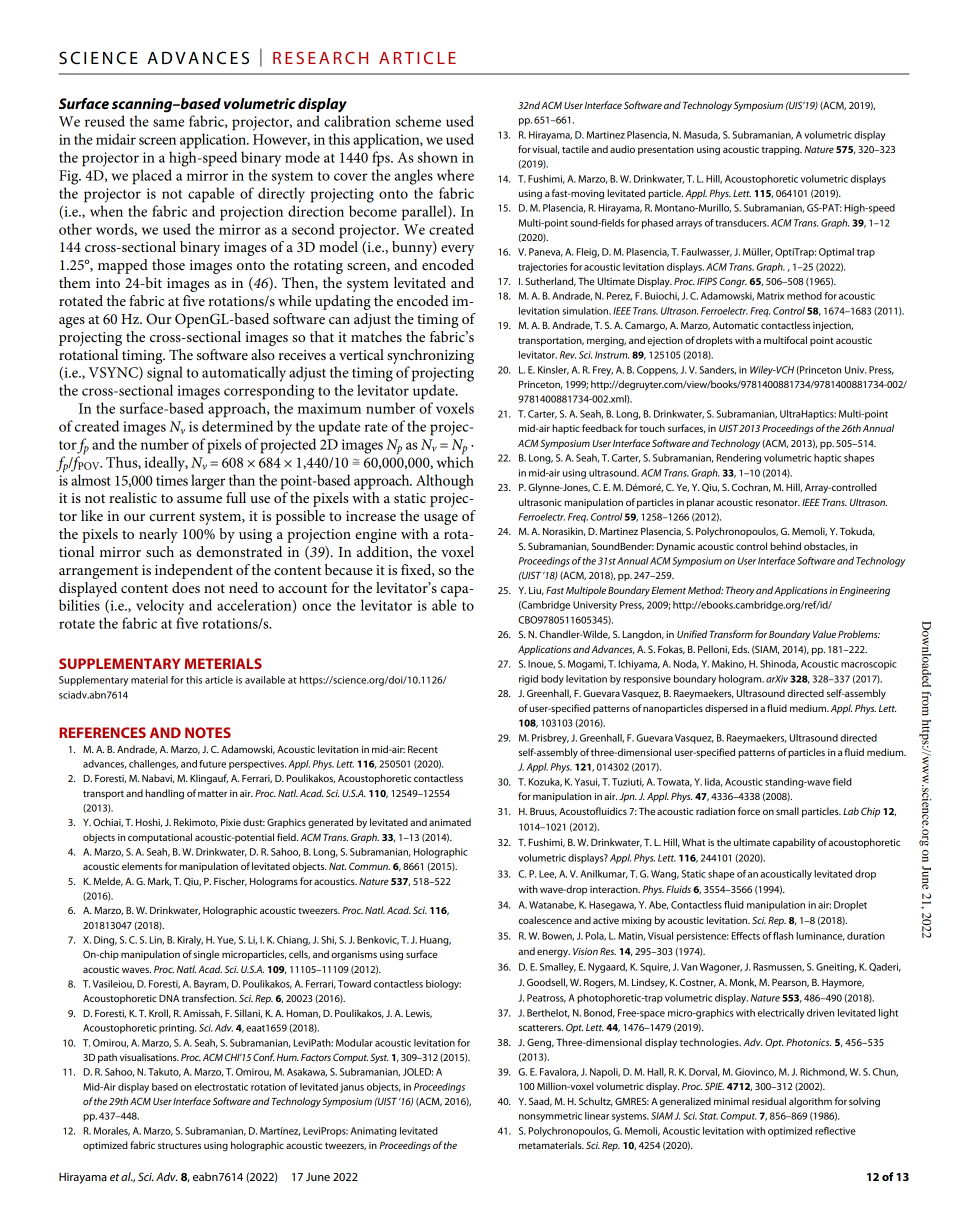  Describe the element at coordinates (738, 459) in the screenshot. I see `Rendering` at that location.
